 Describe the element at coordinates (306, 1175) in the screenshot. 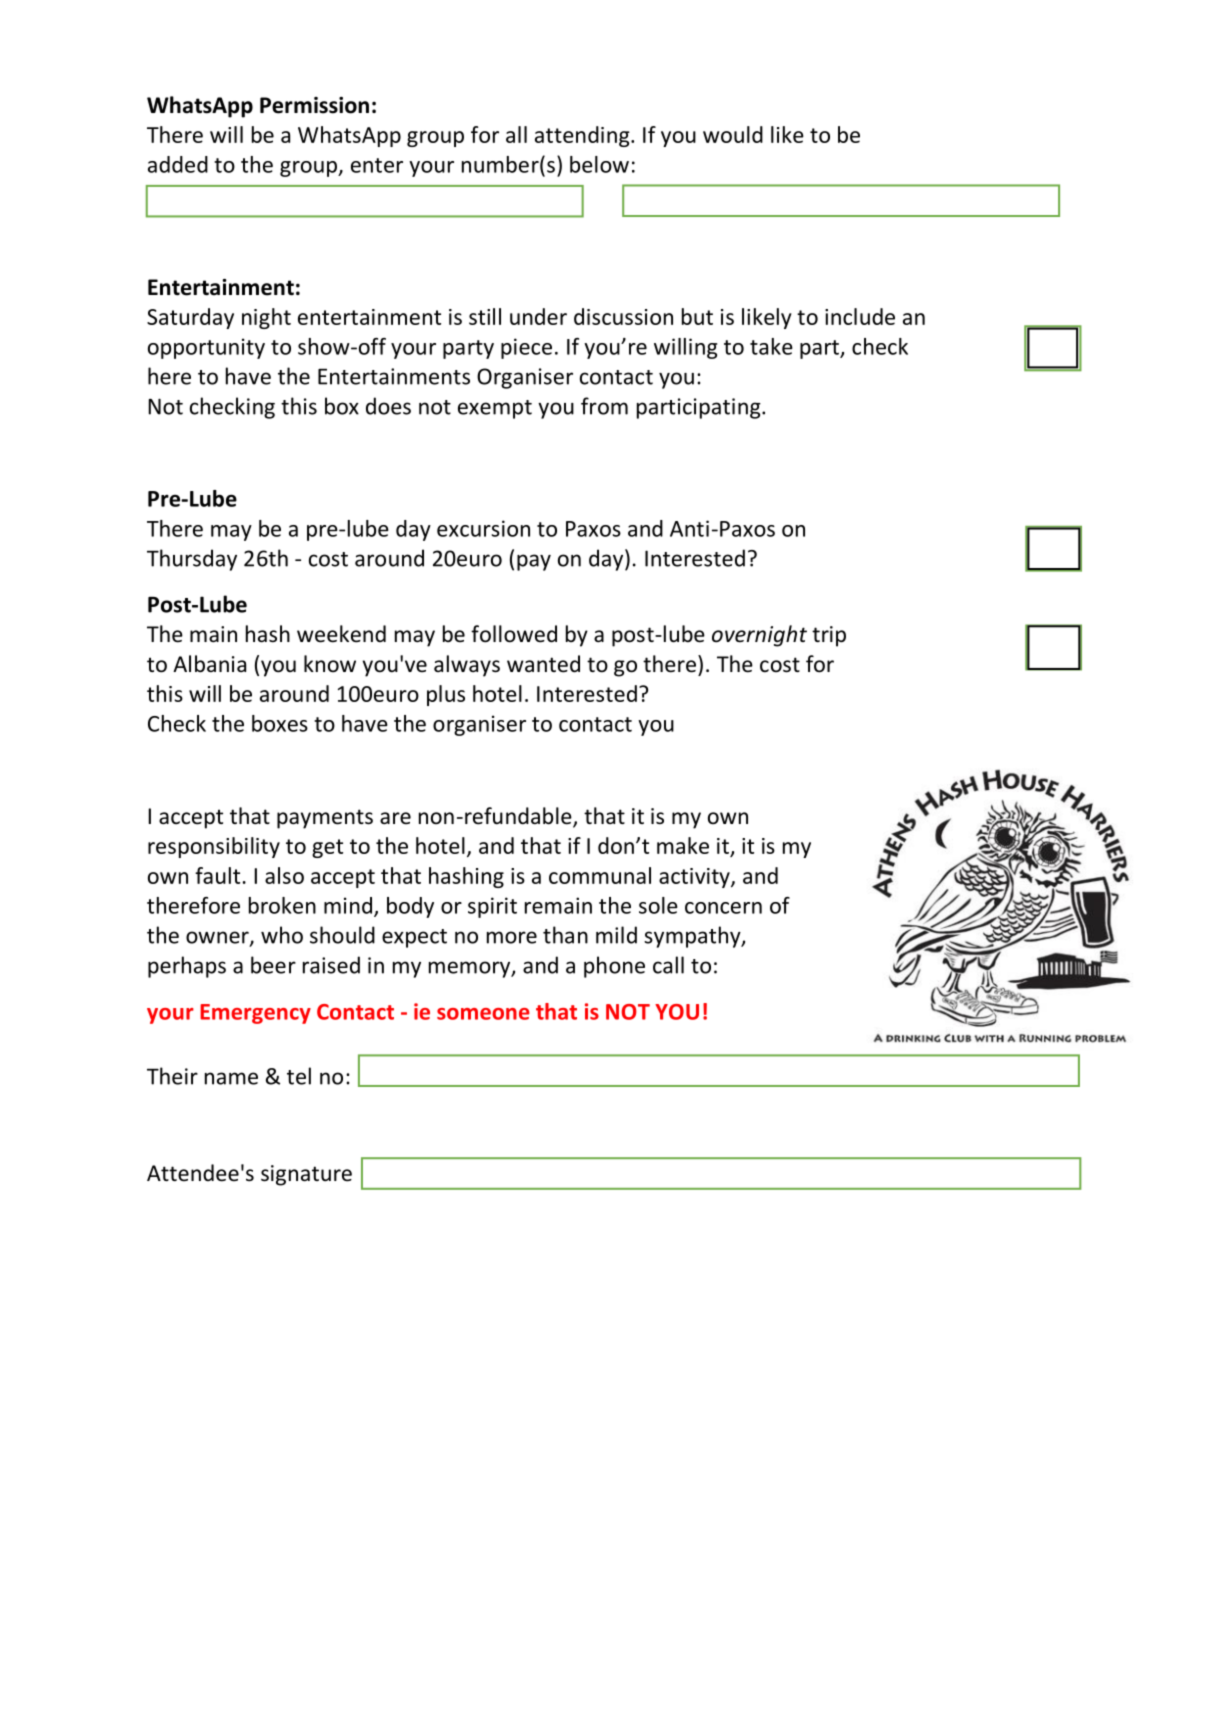

I see `signature` at that location.
